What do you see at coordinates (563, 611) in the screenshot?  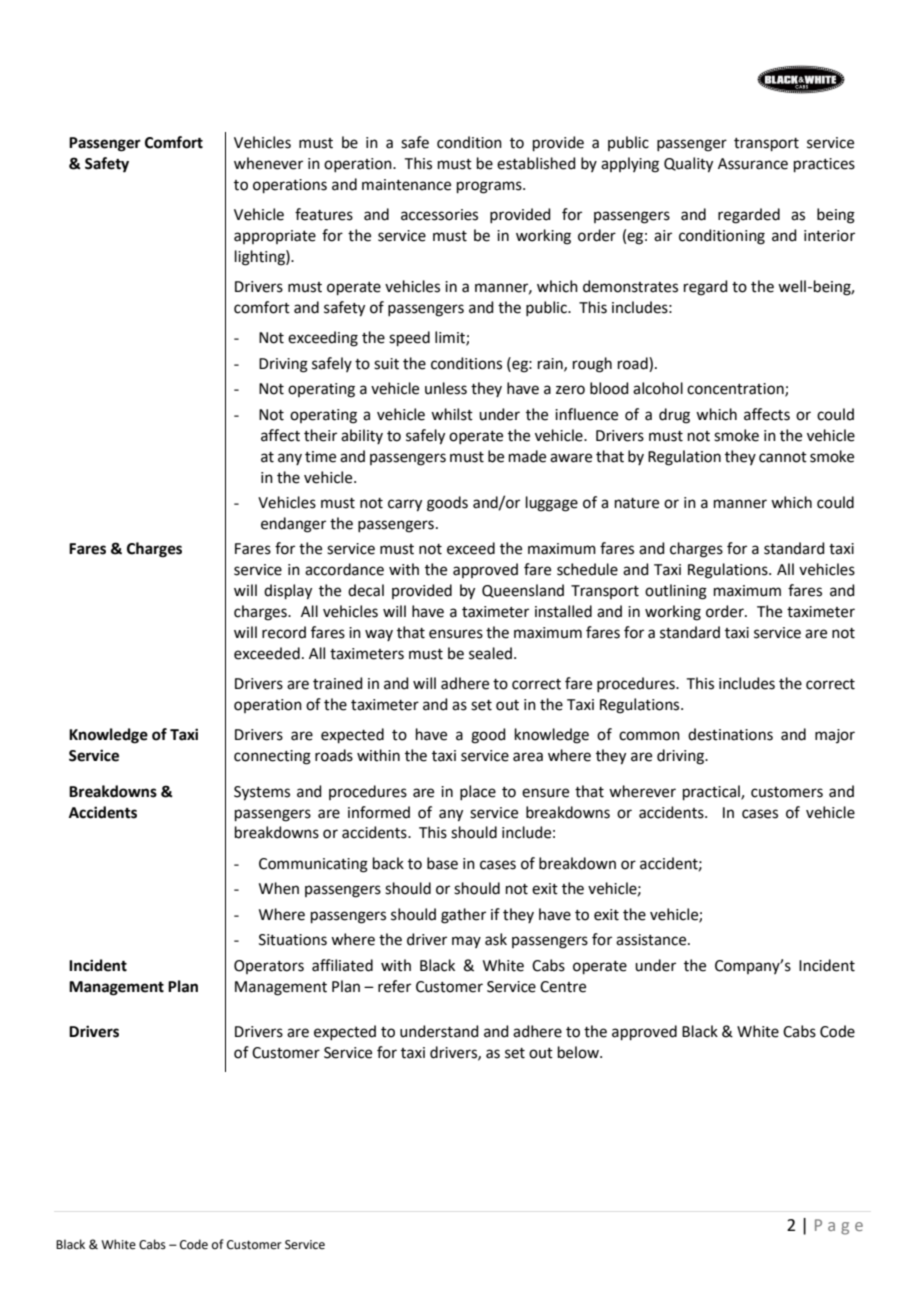 I see `installed` at bounding box center [563, 611].
